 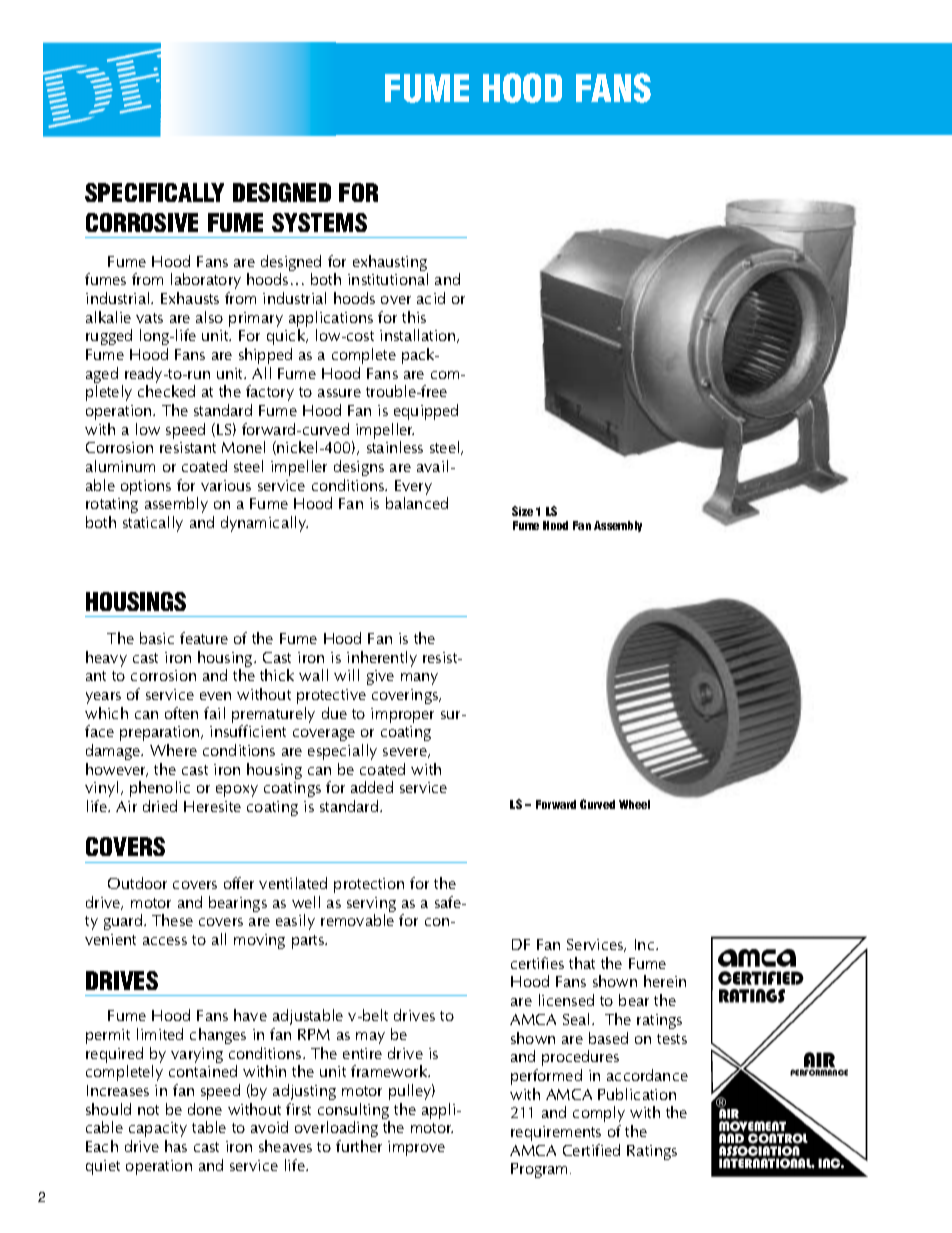 I want to click on often, so click(x=181, y=713).
